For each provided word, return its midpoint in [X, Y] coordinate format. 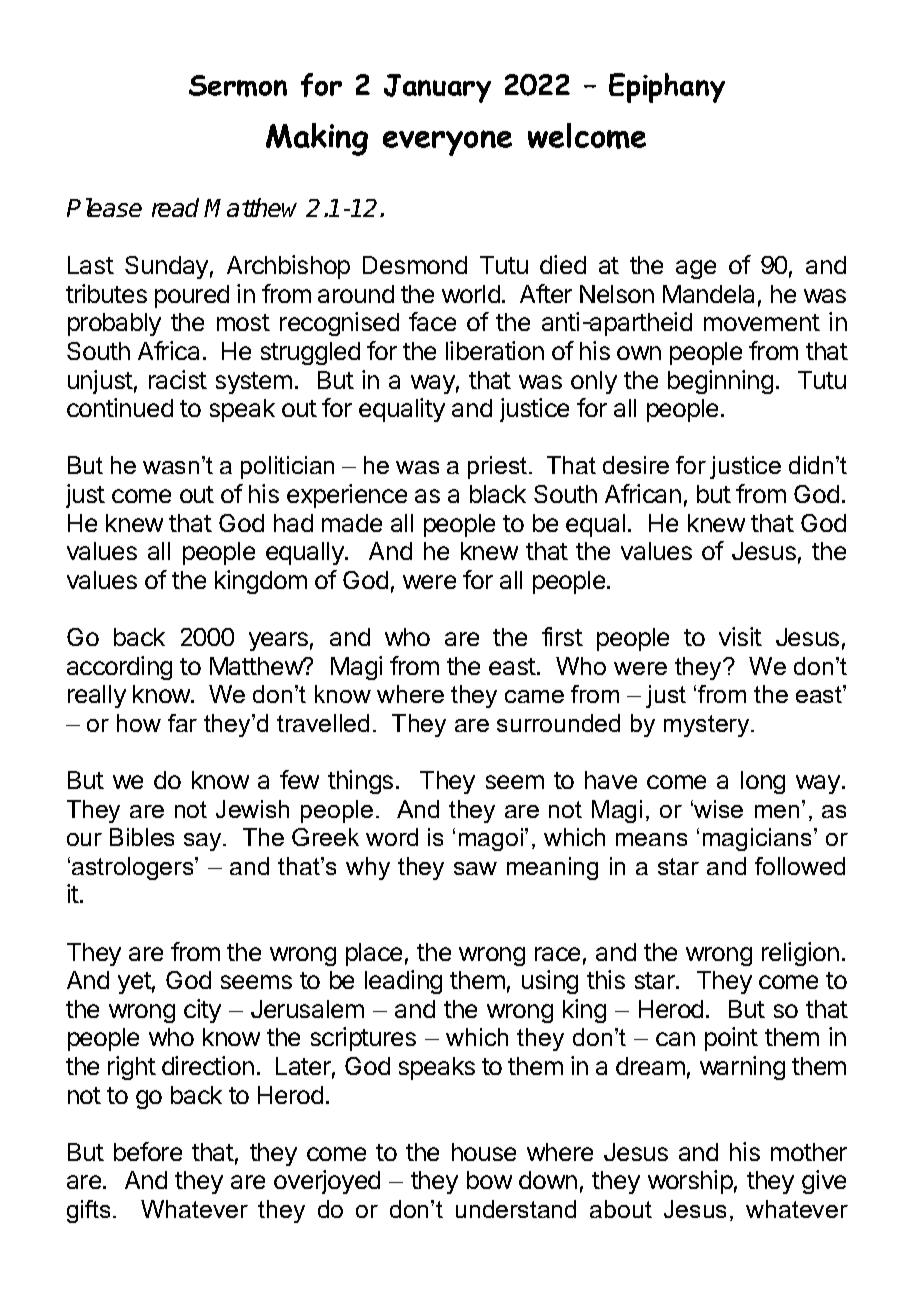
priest [499, 467]
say [204, 842]
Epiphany [667, 88]
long [763, 782]
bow [489, 1180]
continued [120, 407]
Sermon [238, 86]
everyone [447, 143]
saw [475, 868]
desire [636, 465]
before [148, 1151]
